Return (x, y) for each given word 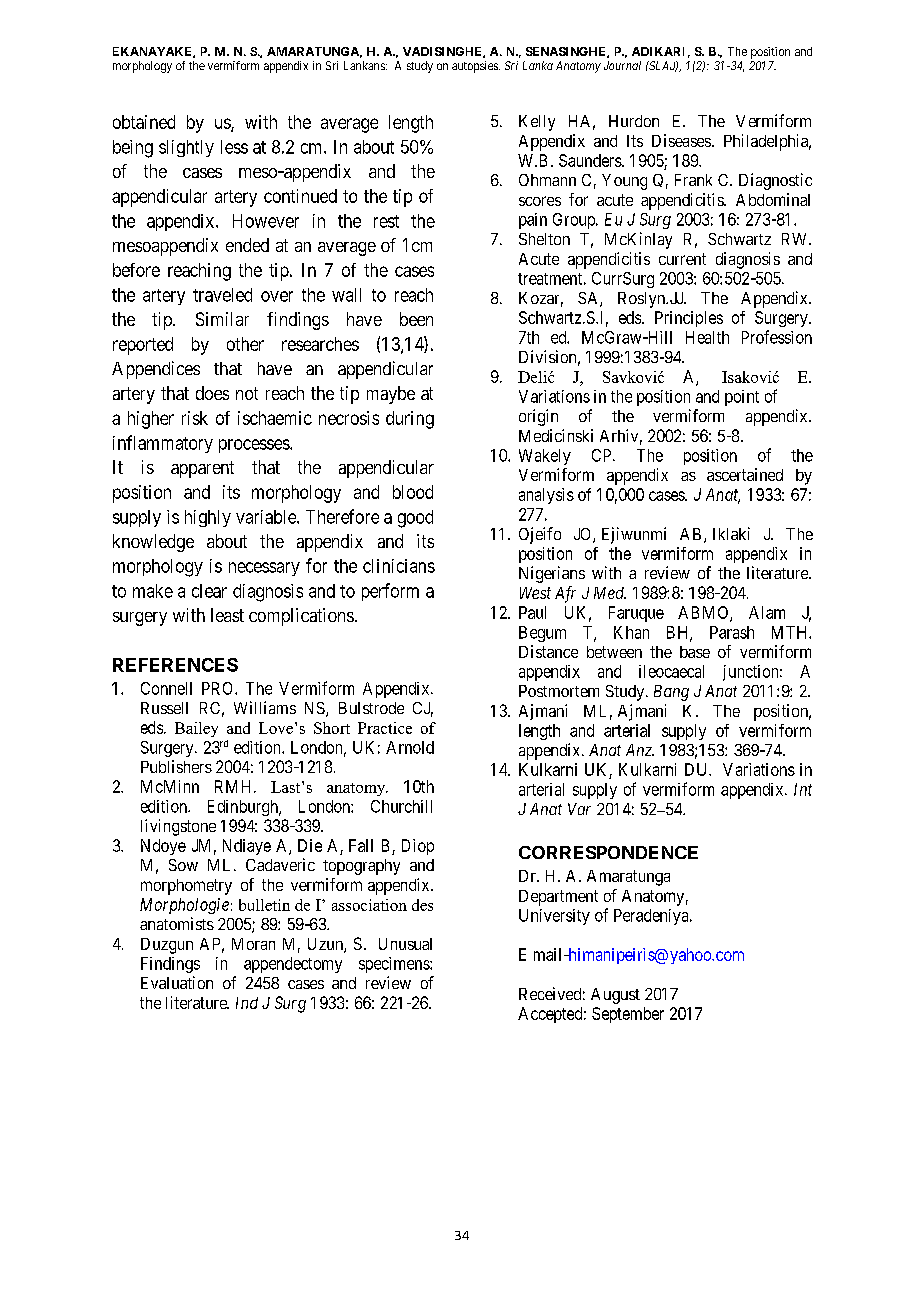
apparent (202, 469)
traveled (222, 295)
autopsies (476, 67)
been (416, 319)
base (695, 652)
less (234, 147)
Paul (532, 612)
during (410, 420)
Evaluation (177, 982)
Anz (640, 750)
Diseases (681, 140)
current (682, 259)
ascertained (745, 474)
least (227, 615)
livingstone (178, 827)
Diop (418, 847)
